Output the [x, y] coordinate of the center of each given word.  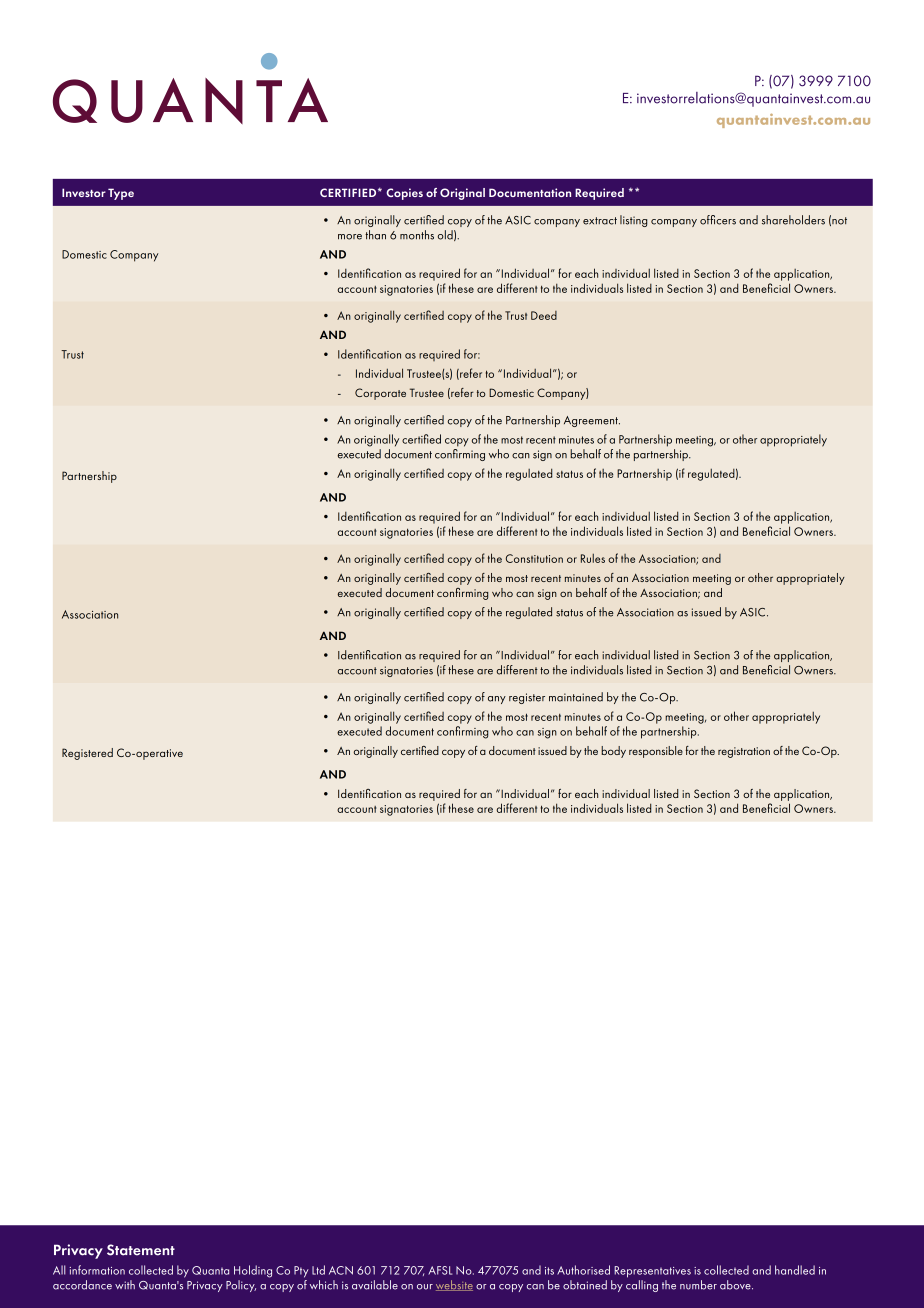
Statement [141, 1250]
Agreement [592, 421]
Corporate [380, 394]
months [417, 235]
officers [718, 220]
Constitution [534, 558]
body [613, 752]
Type [121, 194]
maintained [576, 697]
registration [744, 752]
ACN [341, 1270]
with [125, 1284]
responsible [656, 752]
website [454, 1285]
